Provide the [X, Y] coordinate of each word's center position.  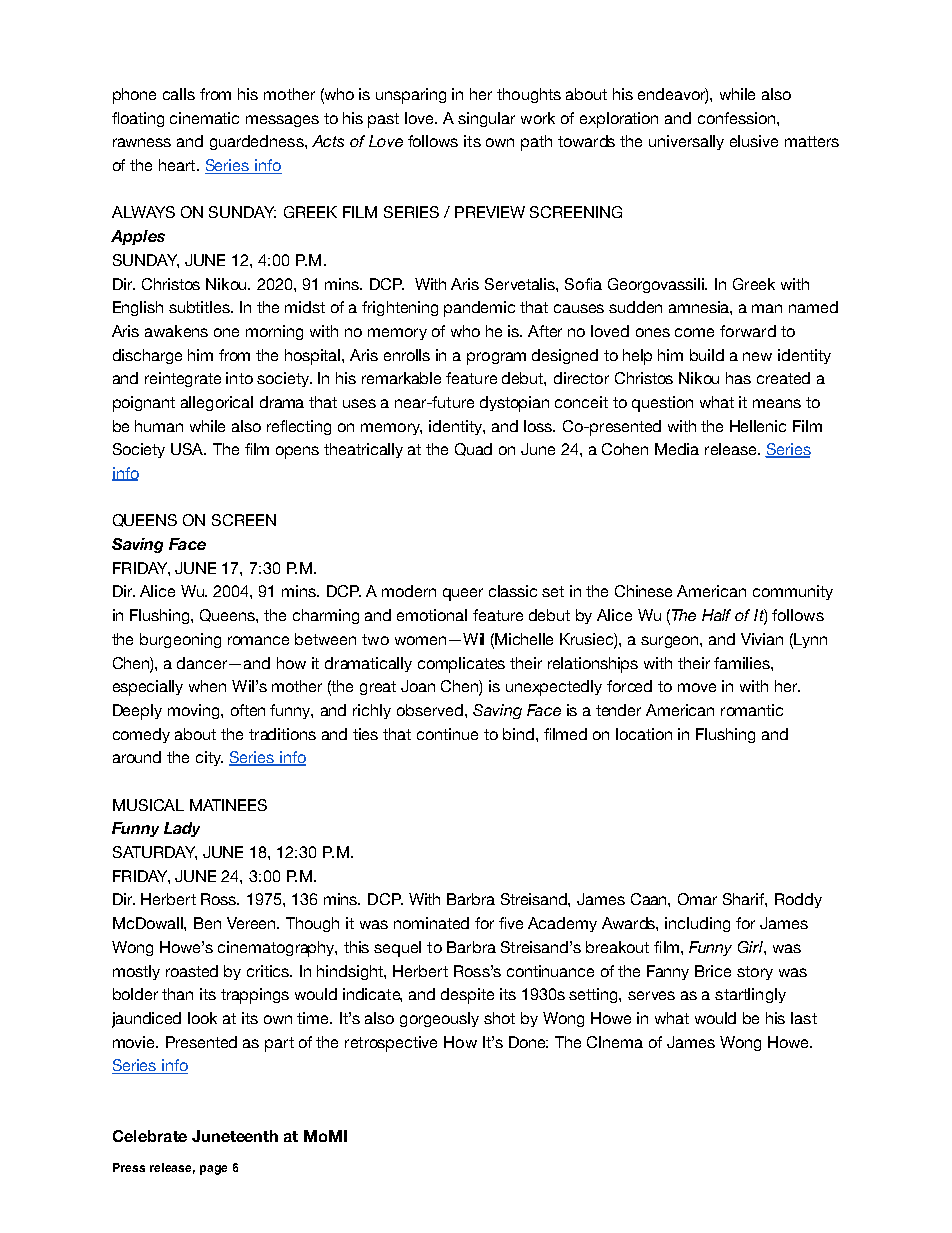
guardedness [258, 142]
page [213, 1170]
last [804, 1018]
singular [486, 119]
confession [736, 118]
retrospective [391, 1044]
